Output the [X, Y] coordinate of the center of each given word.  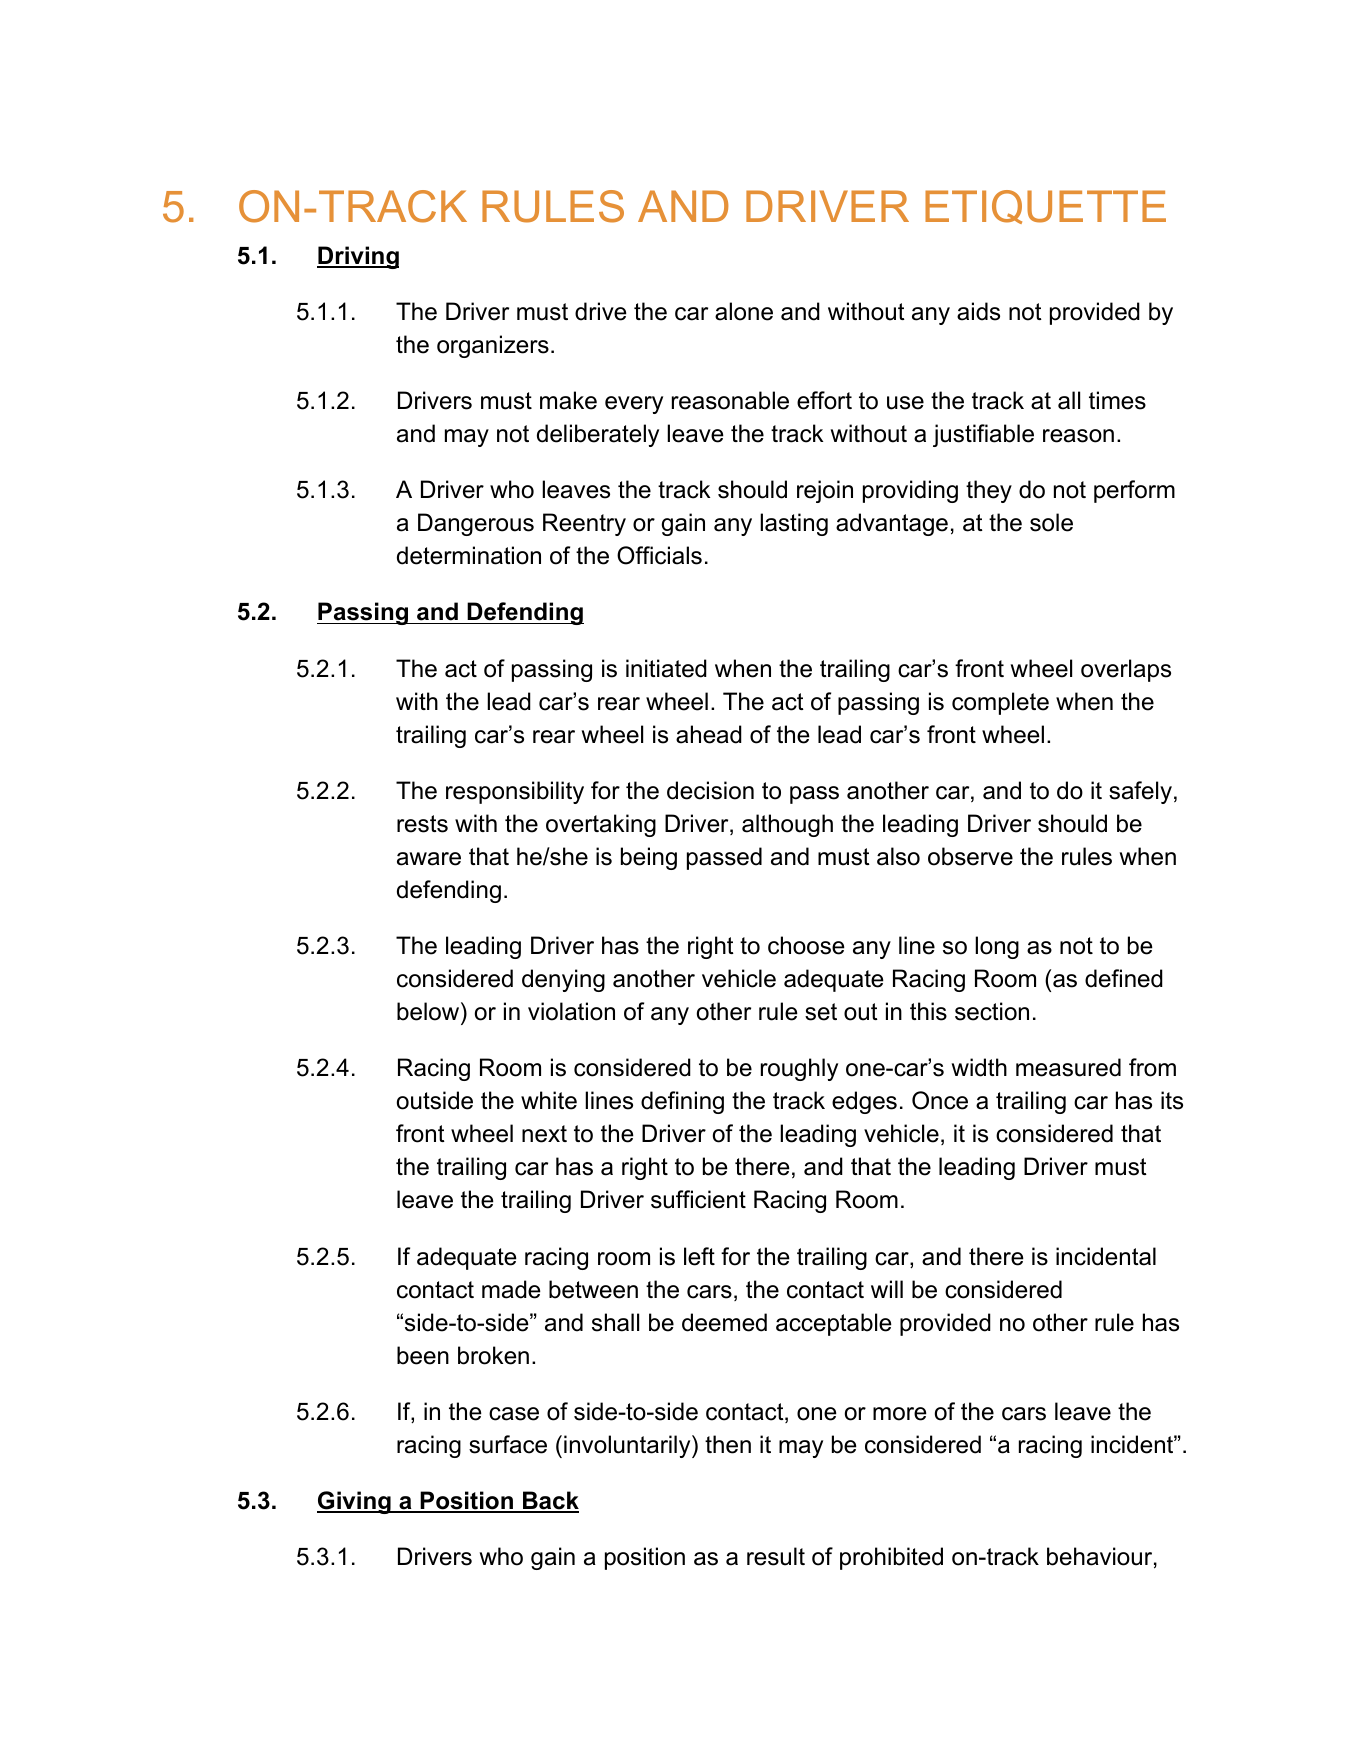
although [787, 825]
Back [550, 1501]
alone [744, 311]
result [776, 1556]
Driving [358, 257]
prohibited [891, 1558]
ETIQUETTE [1045, 207]
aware [429, 859]
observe [970, 856]
